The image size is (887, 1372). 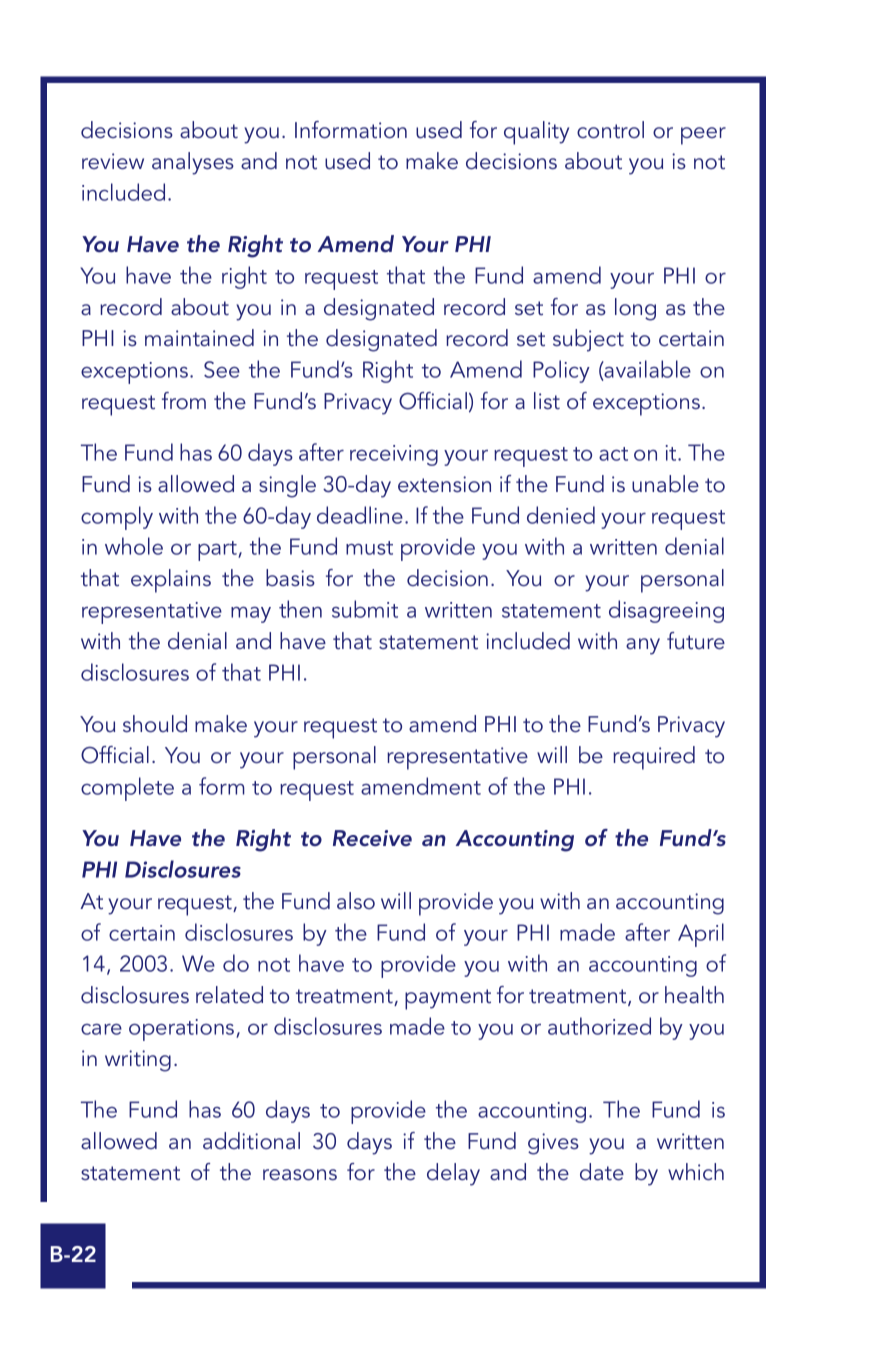 I want to click on delay, so click(x=453, y=1174).
